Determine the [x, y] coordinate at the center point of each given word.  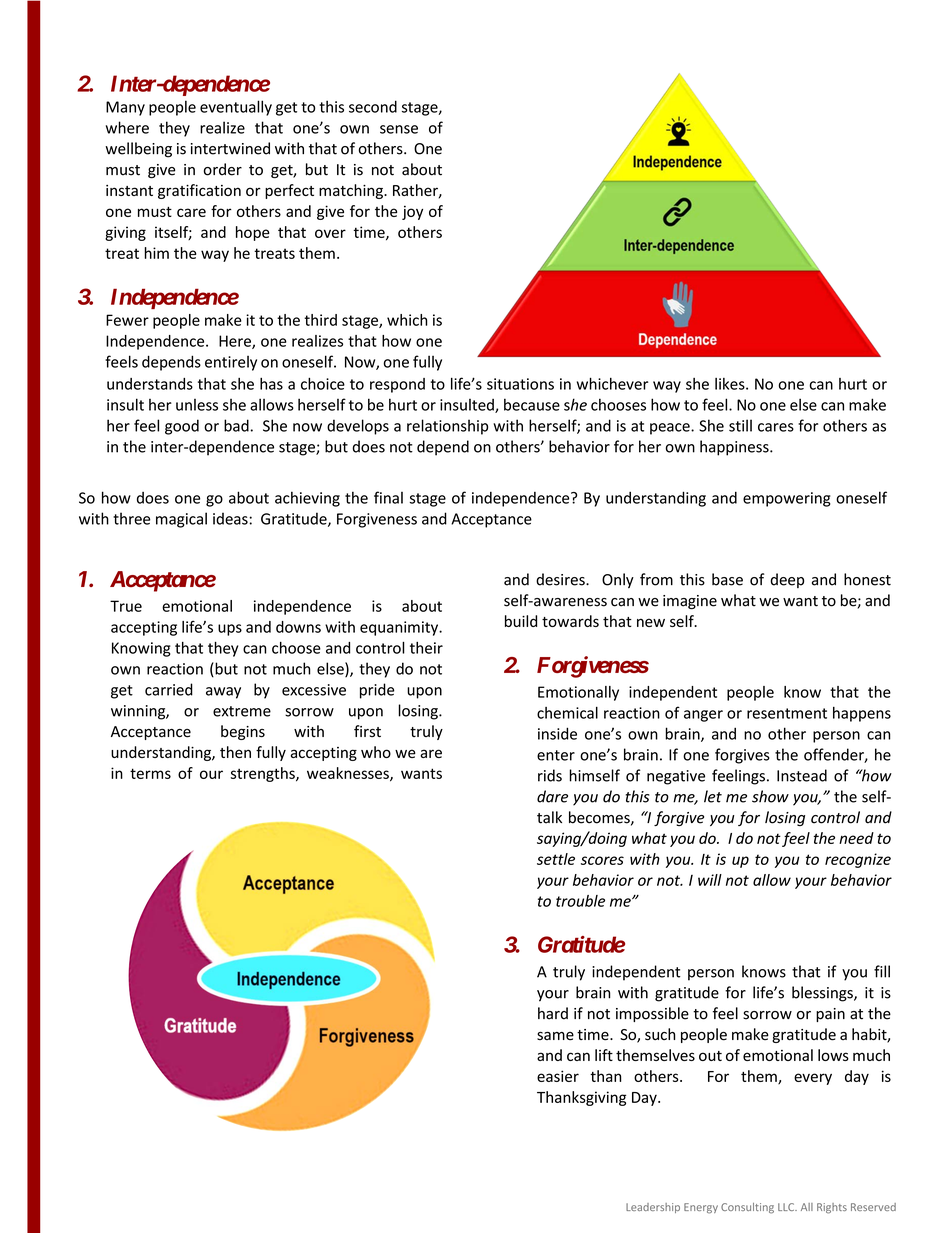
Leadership [653, 1208]
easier [558, 1076]
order [223, 169]
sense [399, 129]
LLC [787, 1207]
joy [412, 212]
